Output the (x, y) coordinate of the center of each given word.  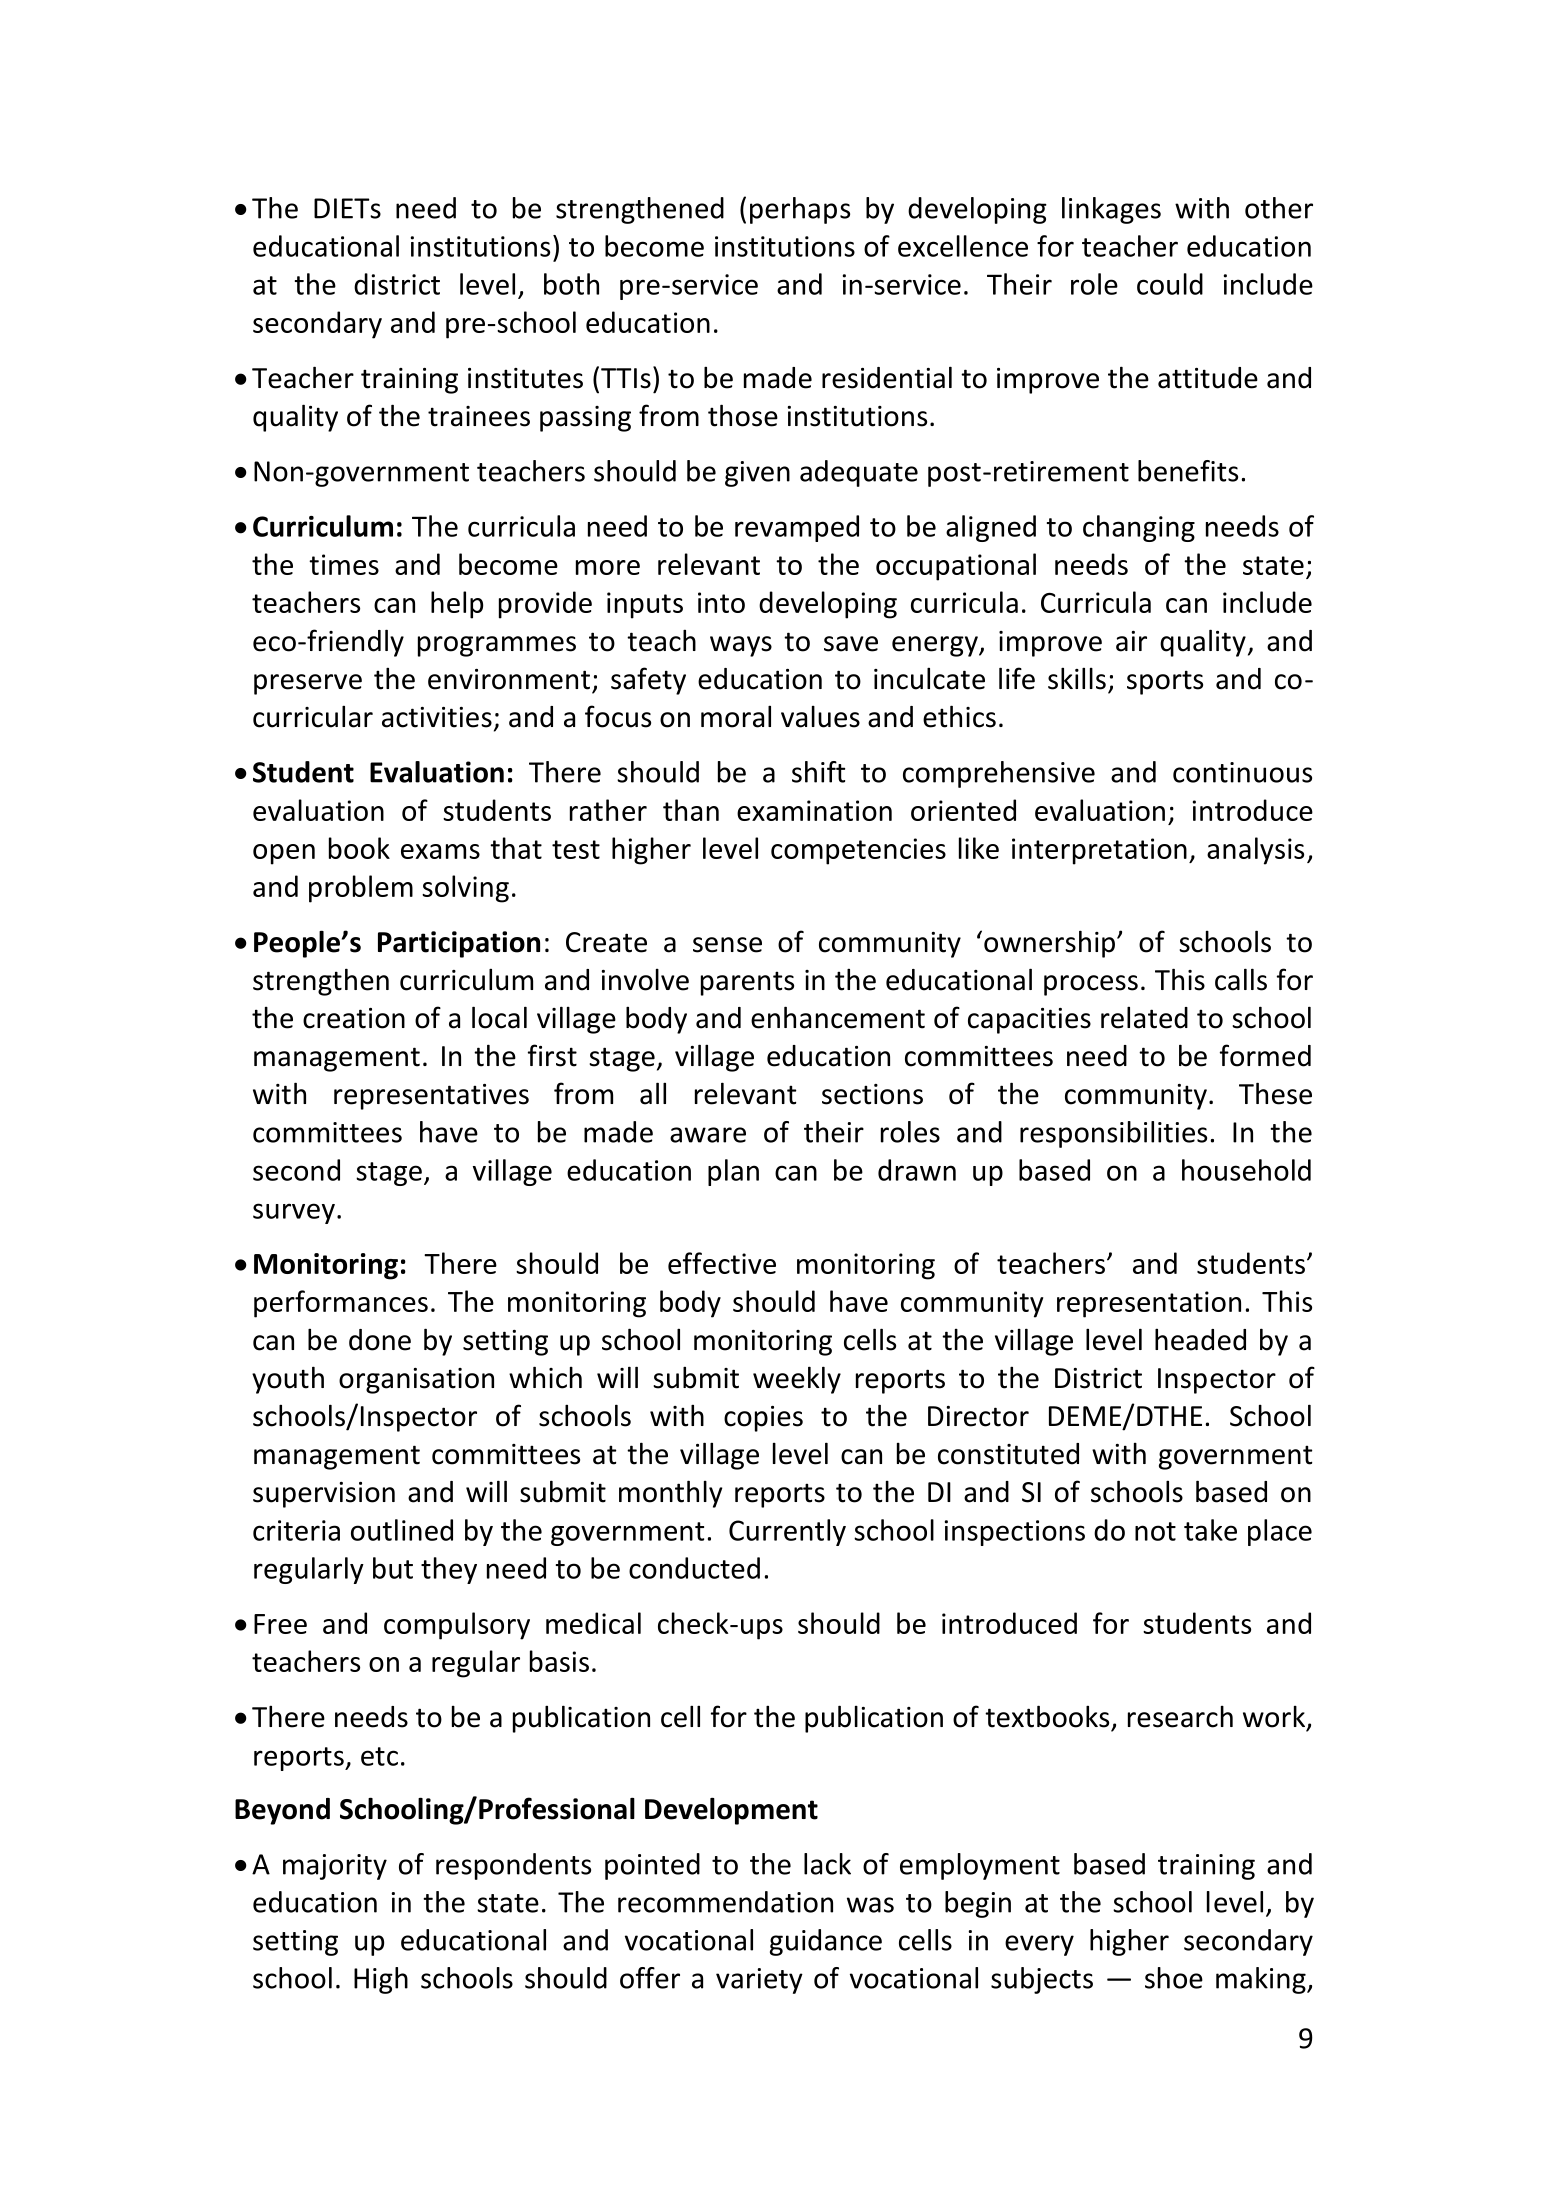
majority (335, 1867)
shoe (1174, 1978)
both (571, 284)
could (1170, 284)
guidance (826, 1942)
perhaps (800, 210)
